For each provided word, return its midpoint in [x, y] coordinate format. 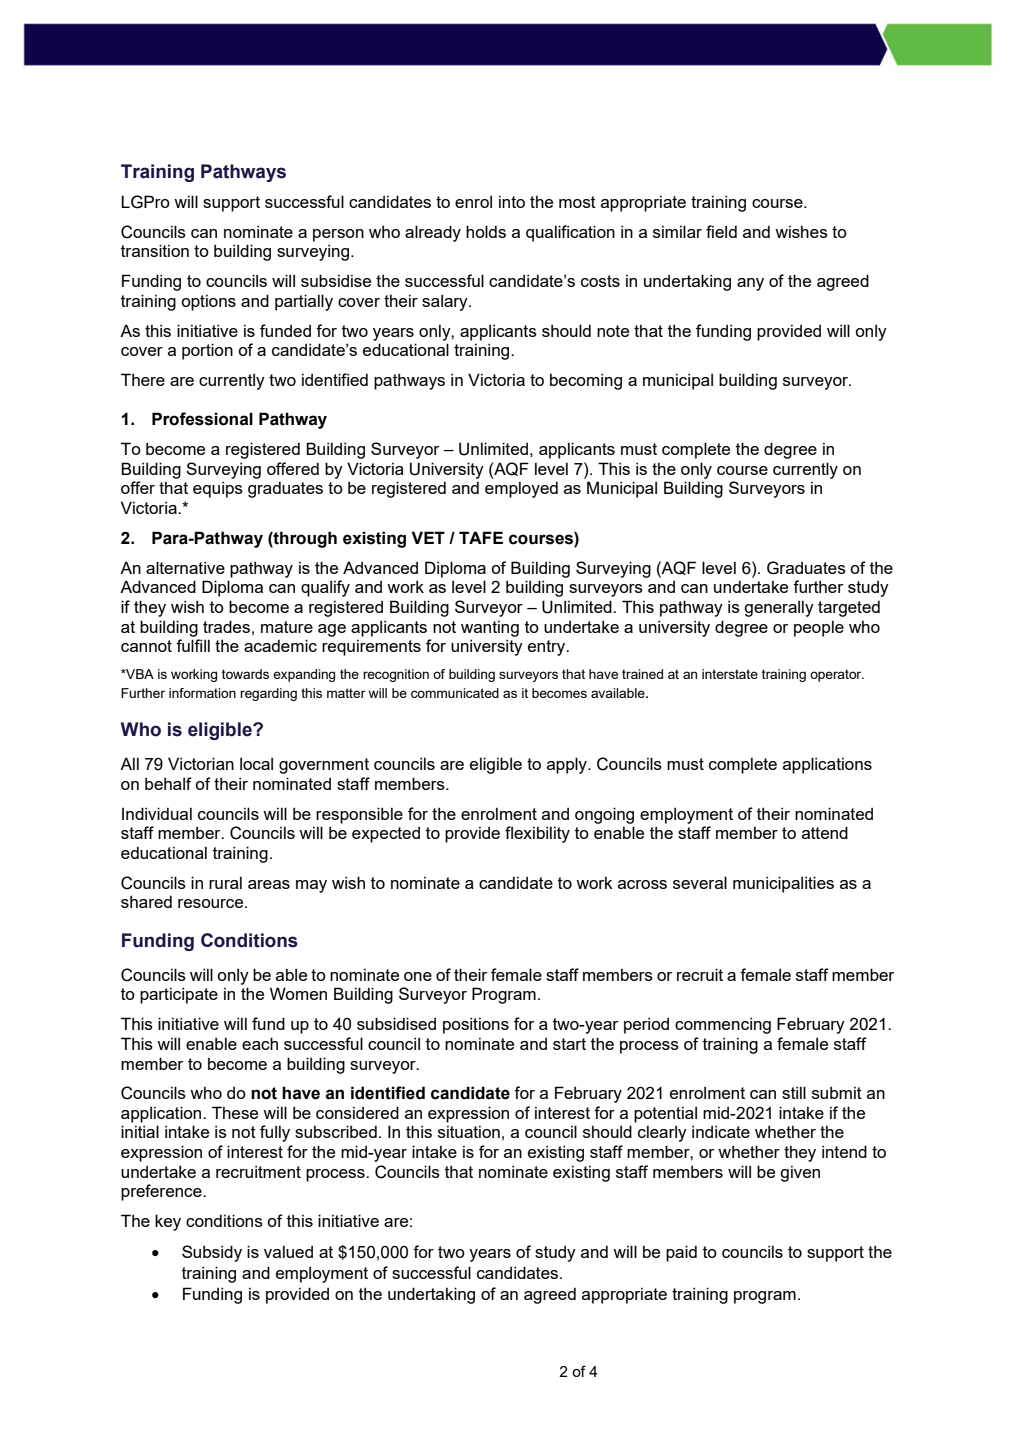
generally [779, 608]
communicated [455, 693]
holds [486, 231]
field [721, 231]
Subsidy [212, 1253]
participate [179, 995]
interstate [730, 674]
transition [155, 250]
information [202, 693]
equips [218, 489]
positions [476, 1025]
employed [521, 489]
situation [469, 1132]
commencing [723, 1025]
